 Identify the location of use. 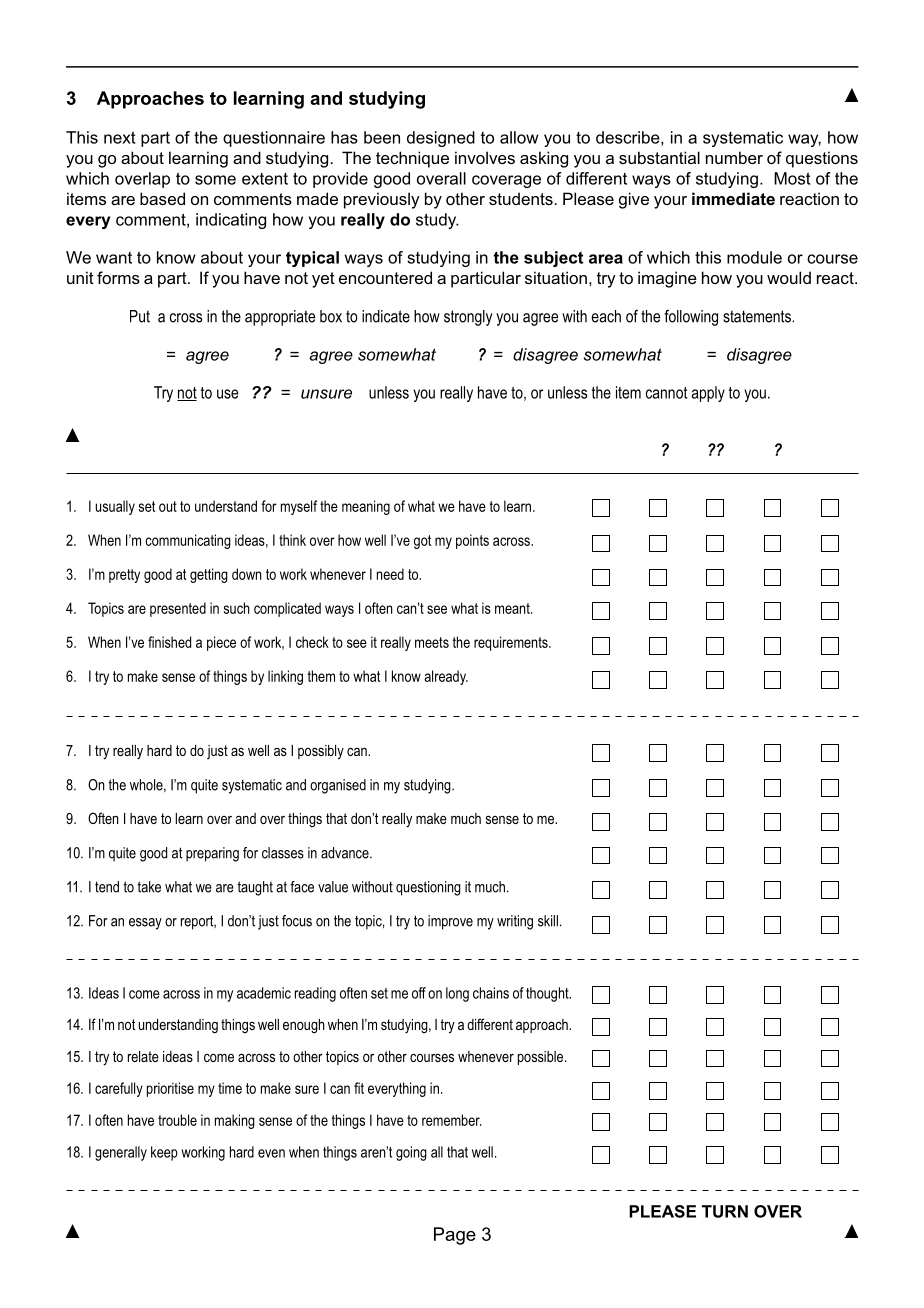
(227, 394).
